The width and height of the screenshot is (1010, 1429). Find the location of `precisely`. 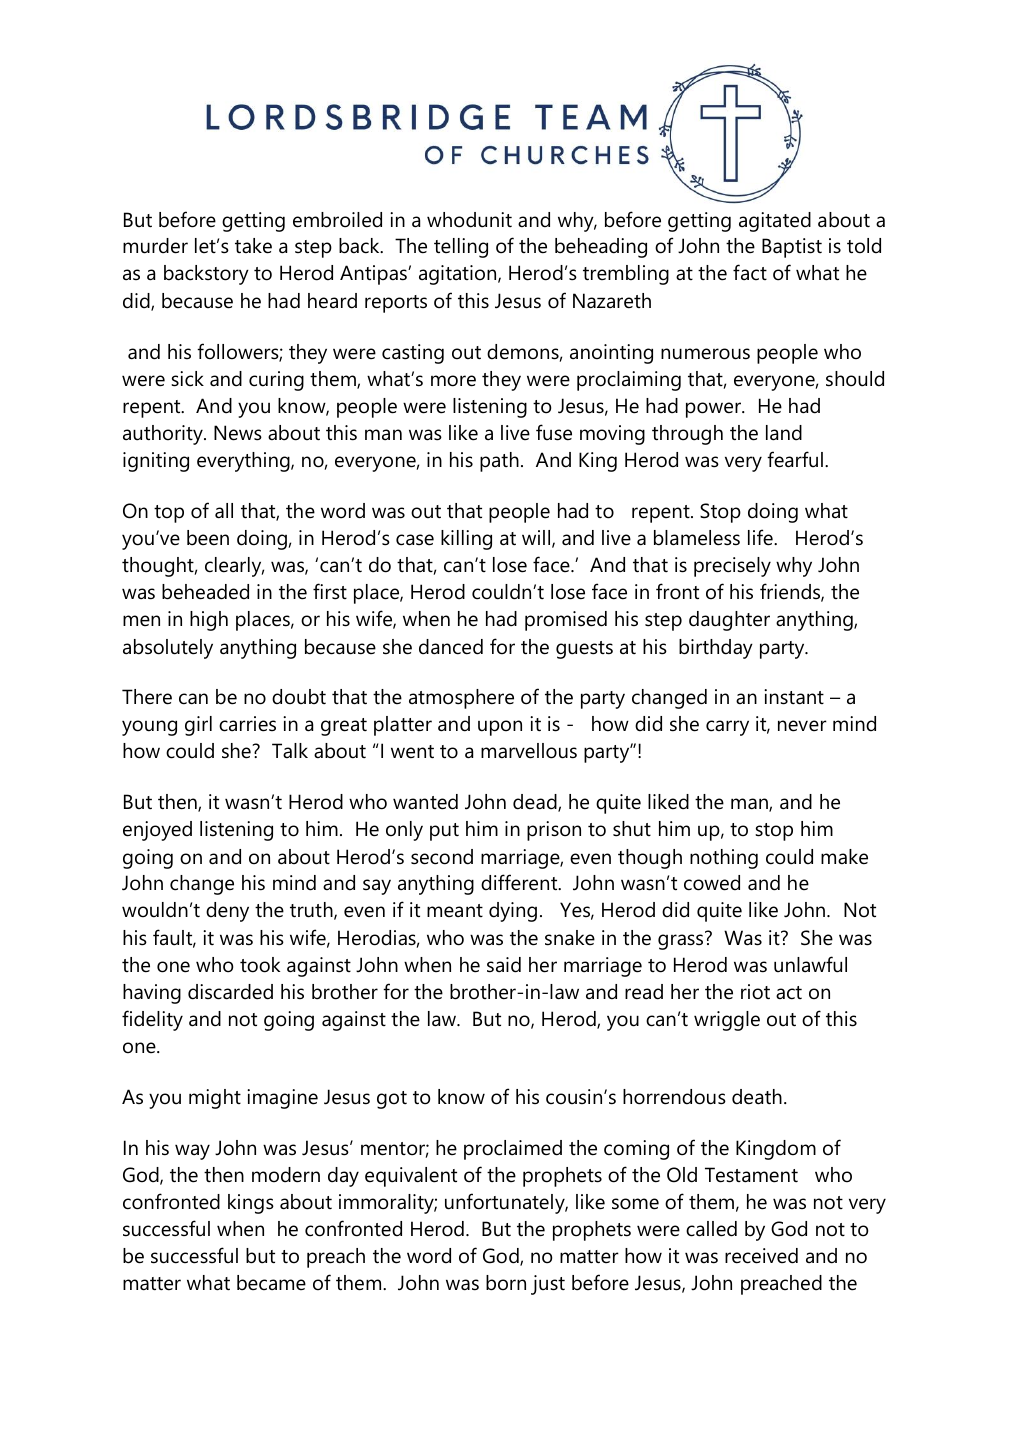

precisely is located at coordinates (732, 567).
